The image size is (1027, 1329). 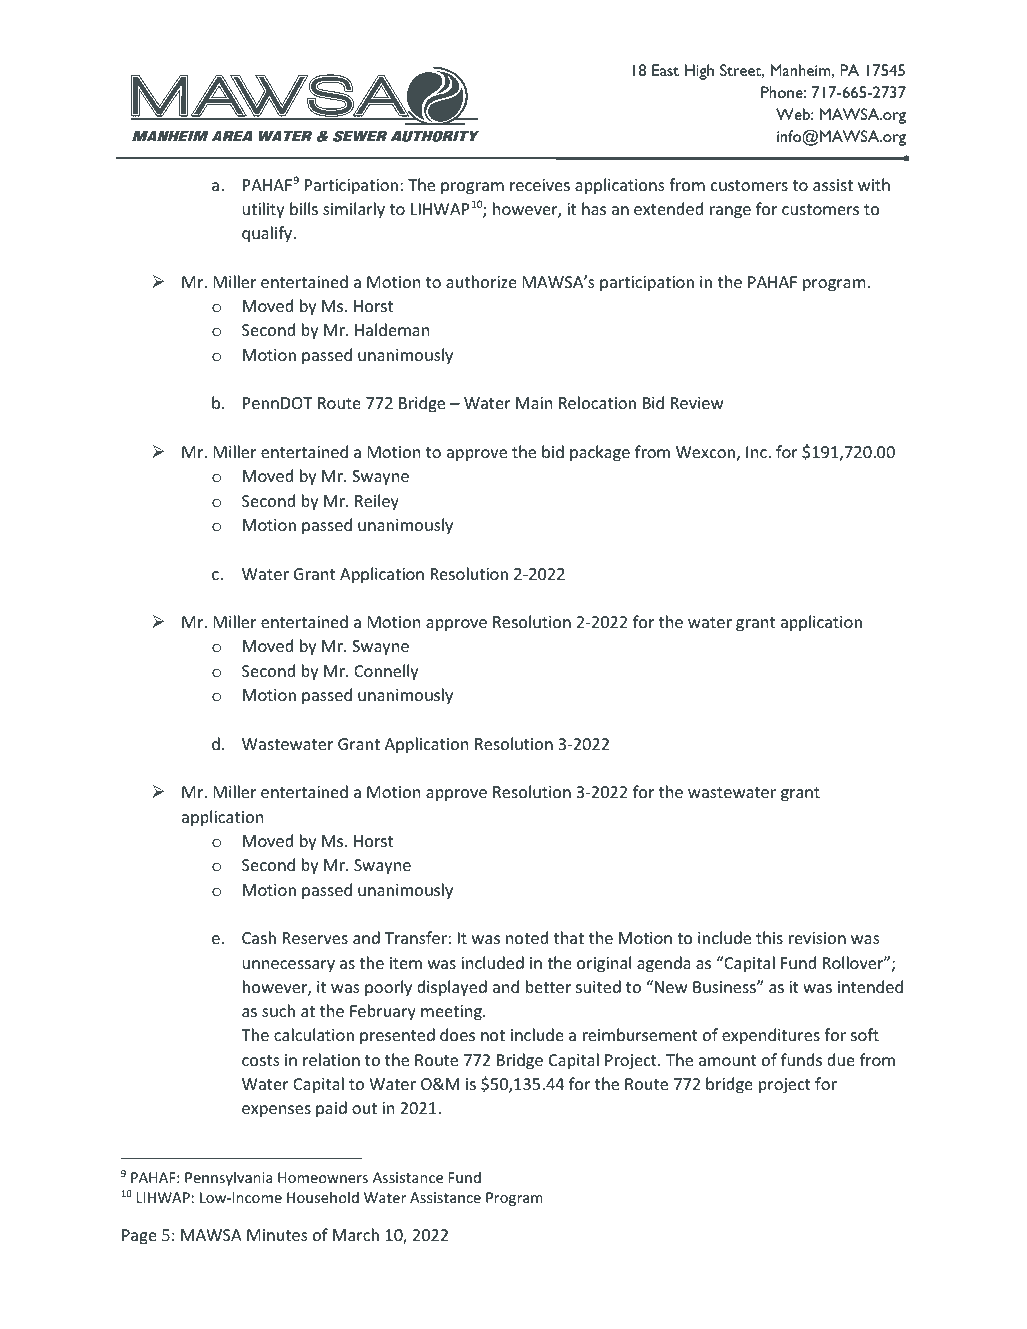 What do you see at coordinates (697, 403) in the screenshot?
I see `Review` at bounding box center [697, 403].
